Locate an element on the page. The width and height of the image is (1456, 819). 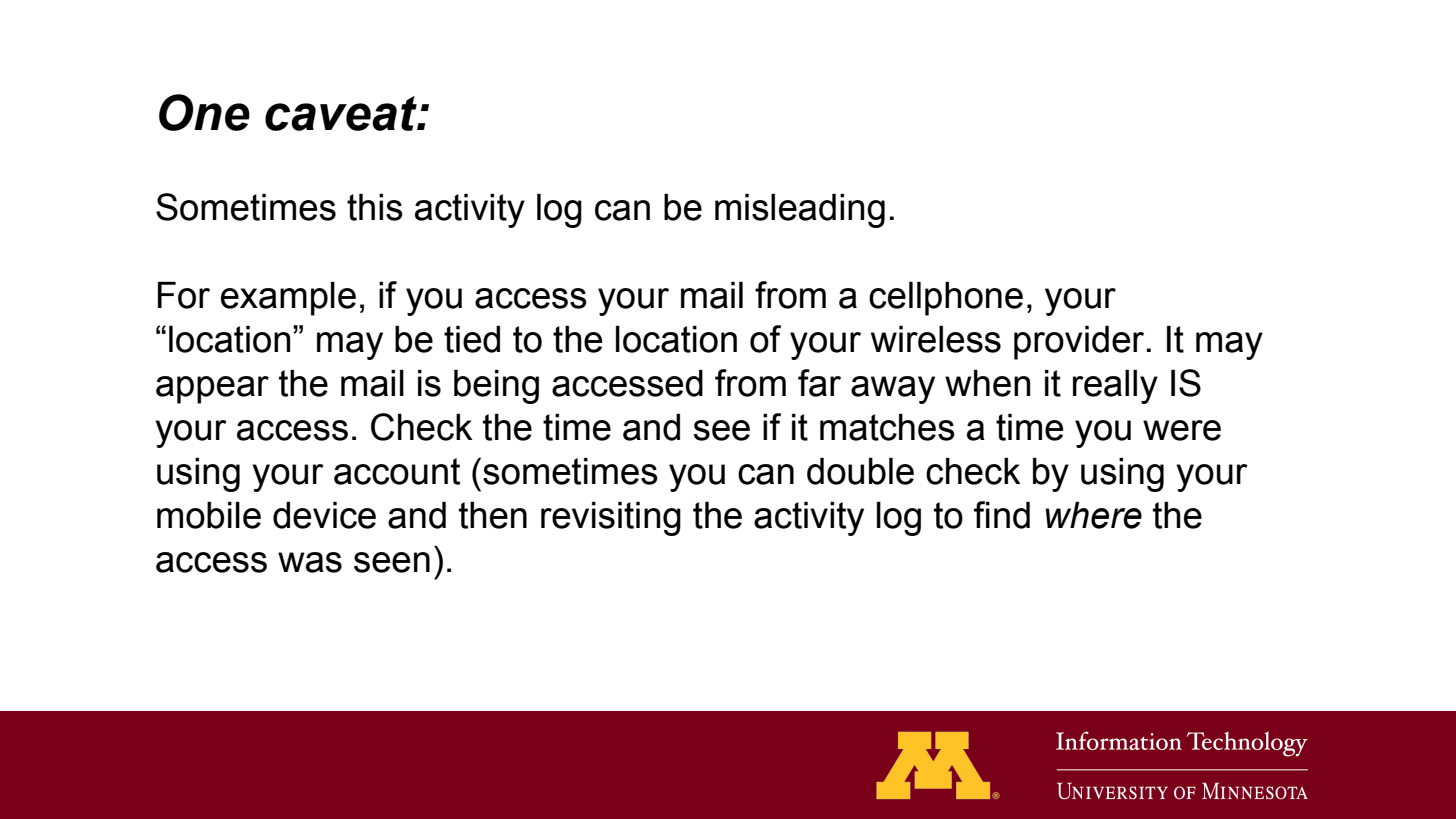
example is located at coordinates (288, 299).
